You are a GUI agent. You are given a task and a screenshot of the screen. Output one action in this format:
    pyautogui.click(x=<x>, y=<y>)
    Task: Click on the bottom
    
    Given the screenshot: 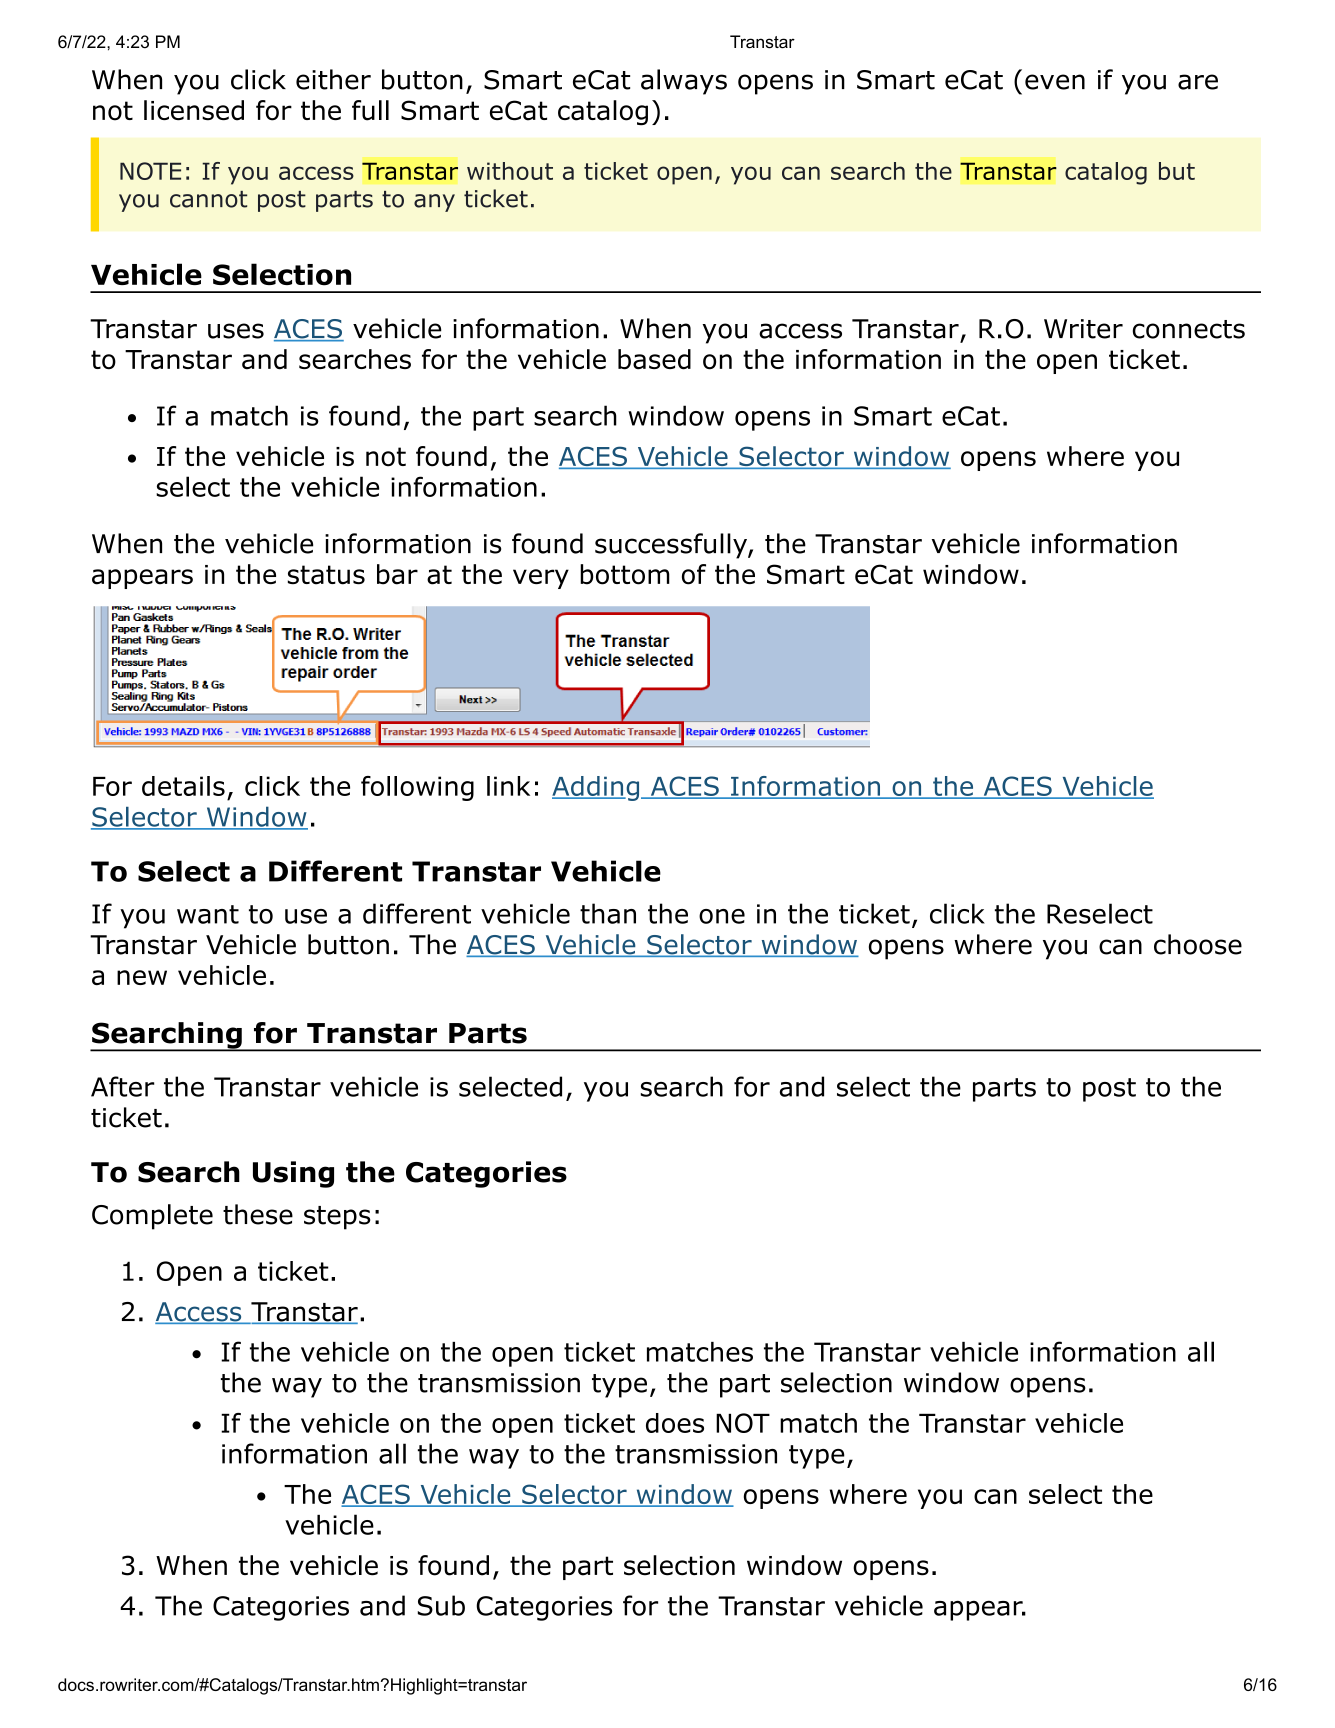 What is the action you would take?
    pyautogui.click(x=625, y=574)
